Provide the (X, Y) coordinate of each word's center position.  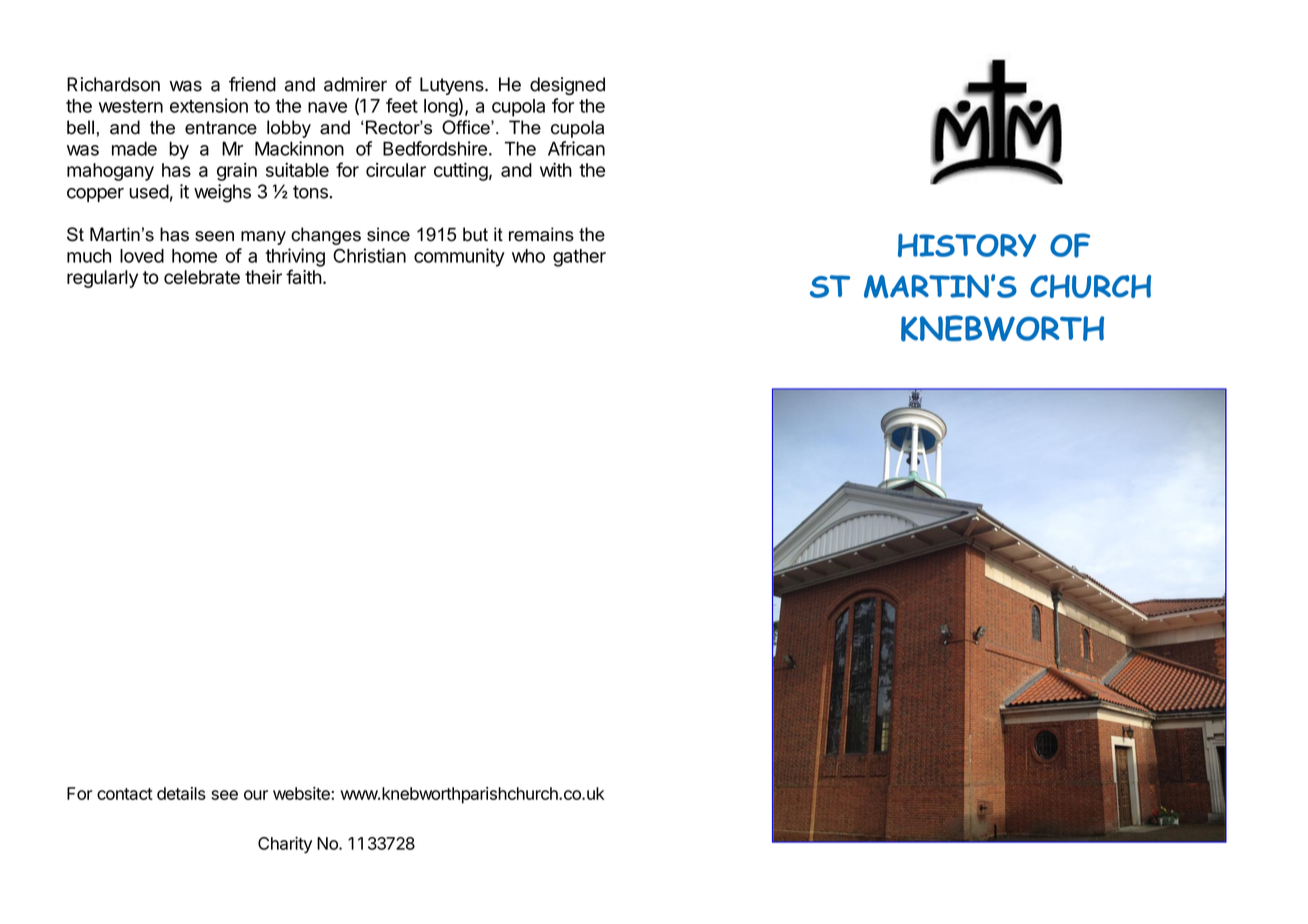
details (181, 793)
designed (567, 86)
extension (209, 105)
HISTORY (967, 245)
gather (579, 258)
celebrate (202, 277)
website (302, 793)
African (576, 148)
